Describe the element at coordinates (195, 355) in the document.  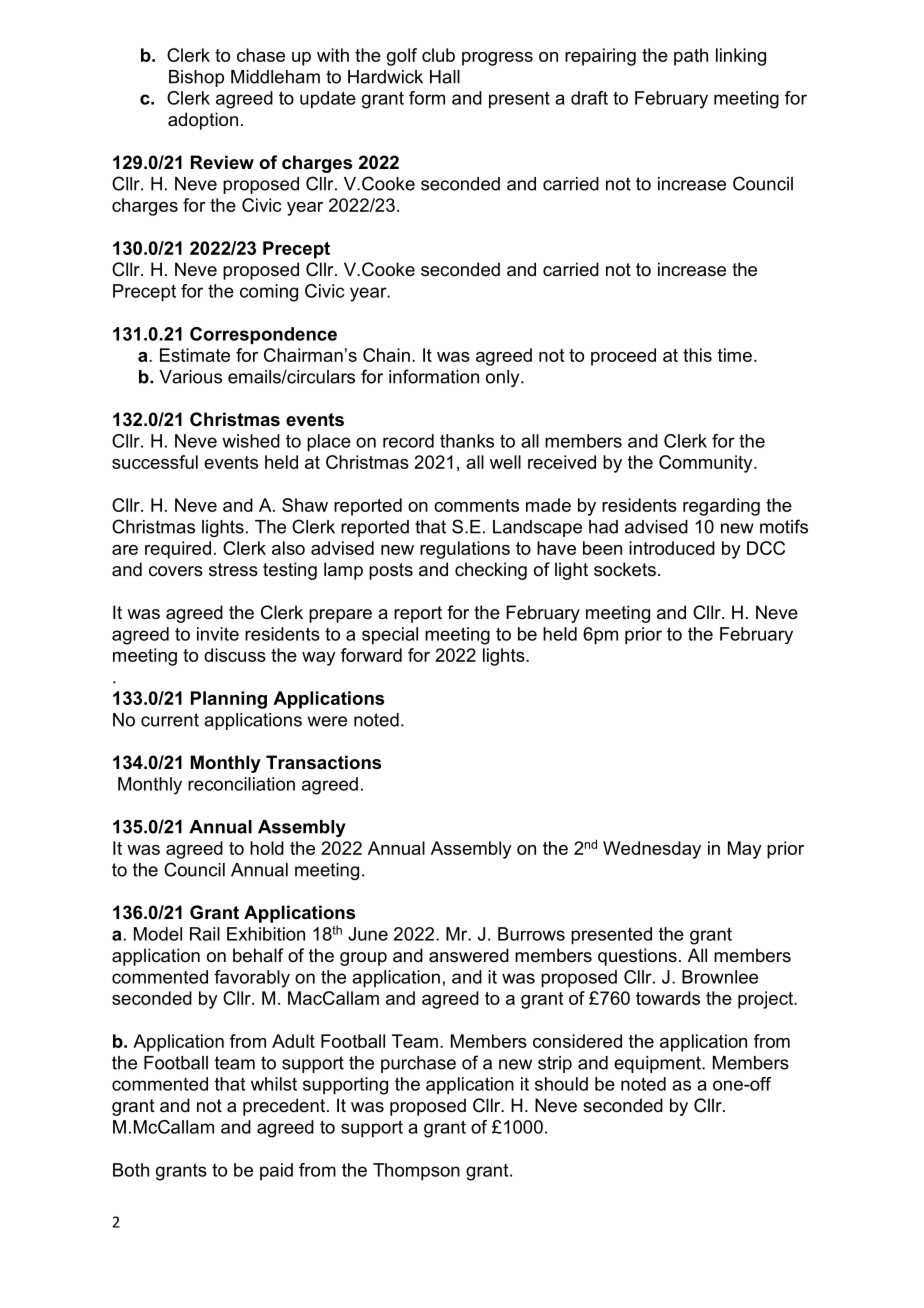
I see `Estimate` at that location.
